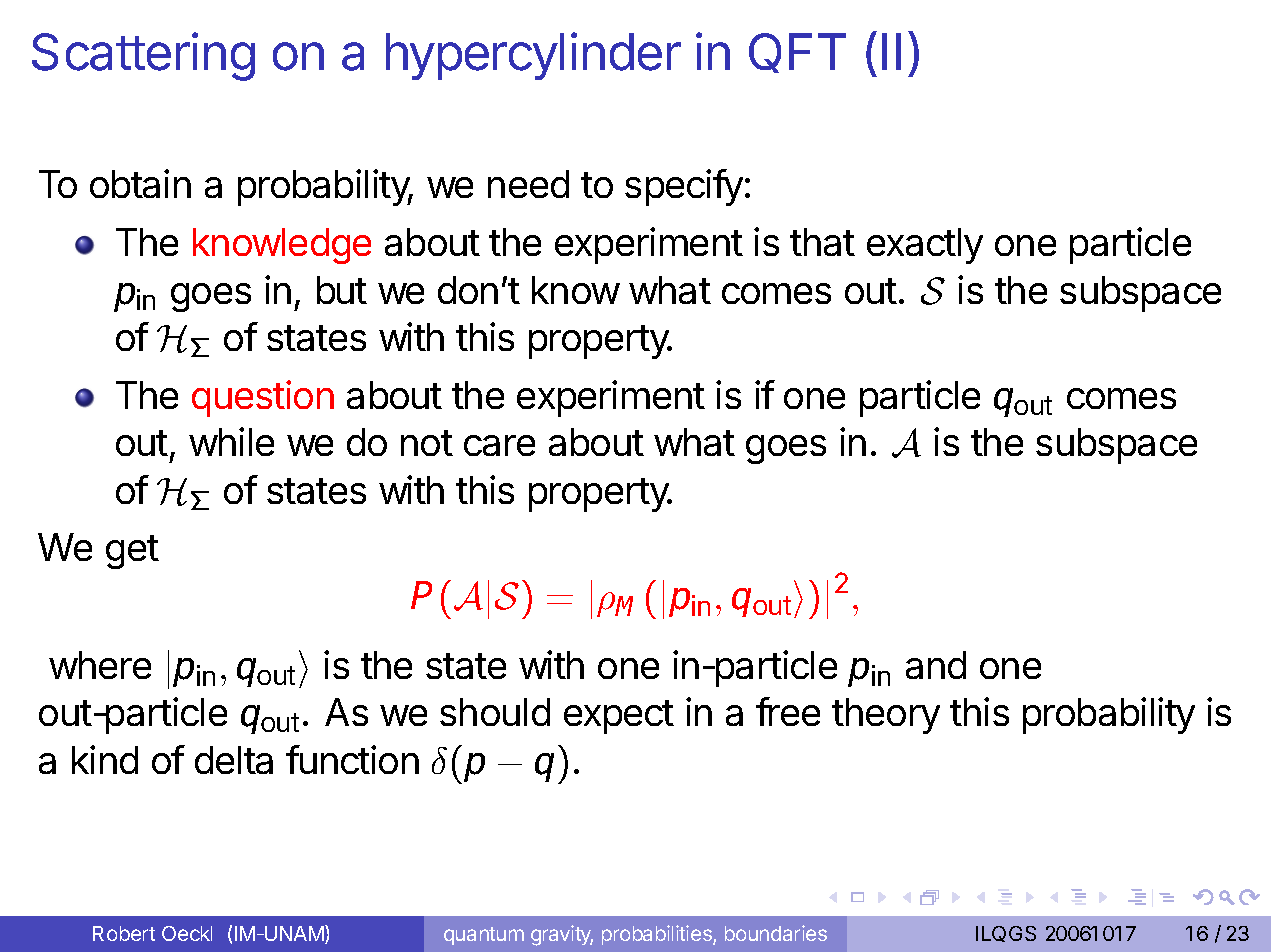 This screenshot has height=952, width=1271. Describe the element at coordinates (143, 56) in the screenshot. I see `Scattering` at that location.
